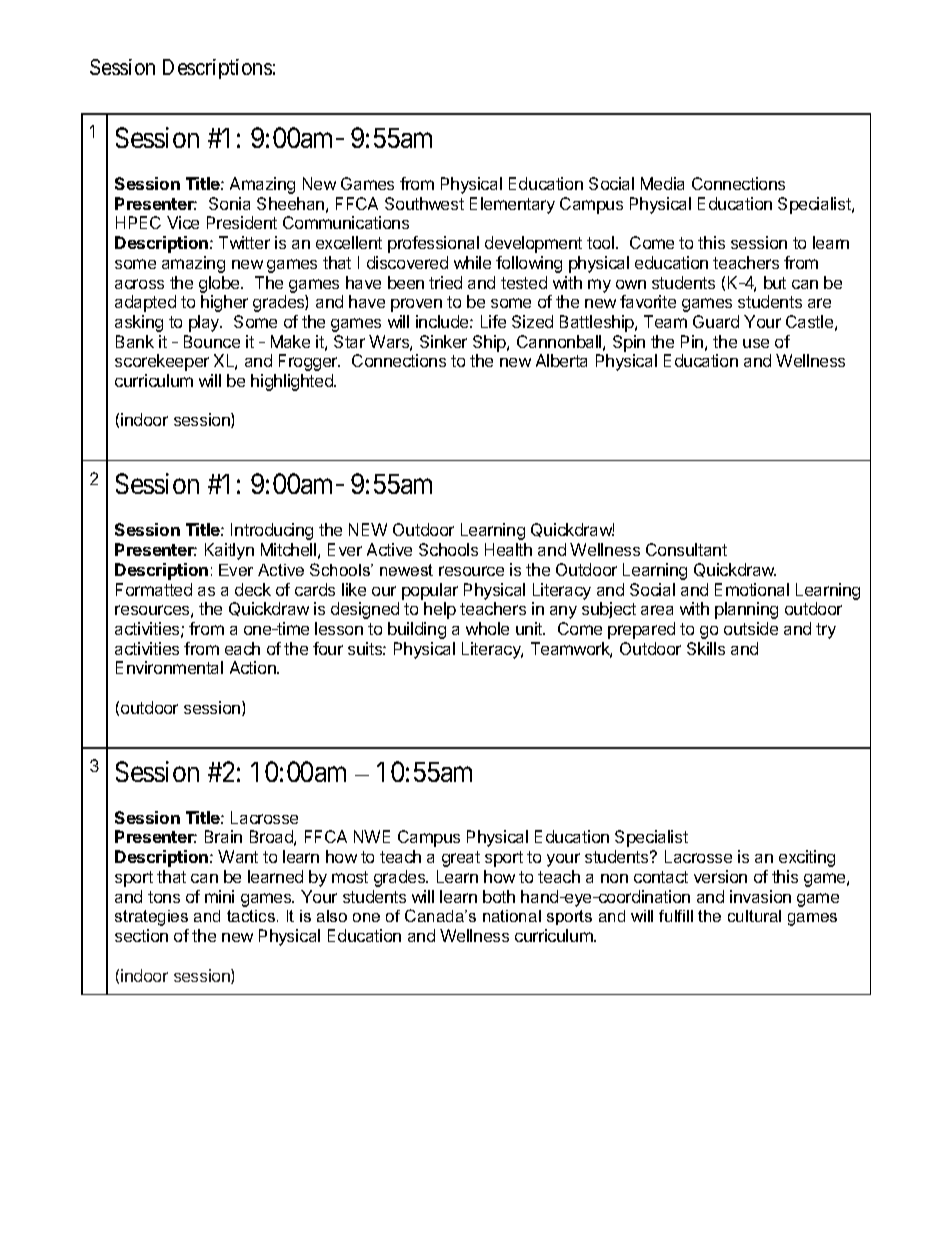  I want to click on Skills, so click(706, 648).
